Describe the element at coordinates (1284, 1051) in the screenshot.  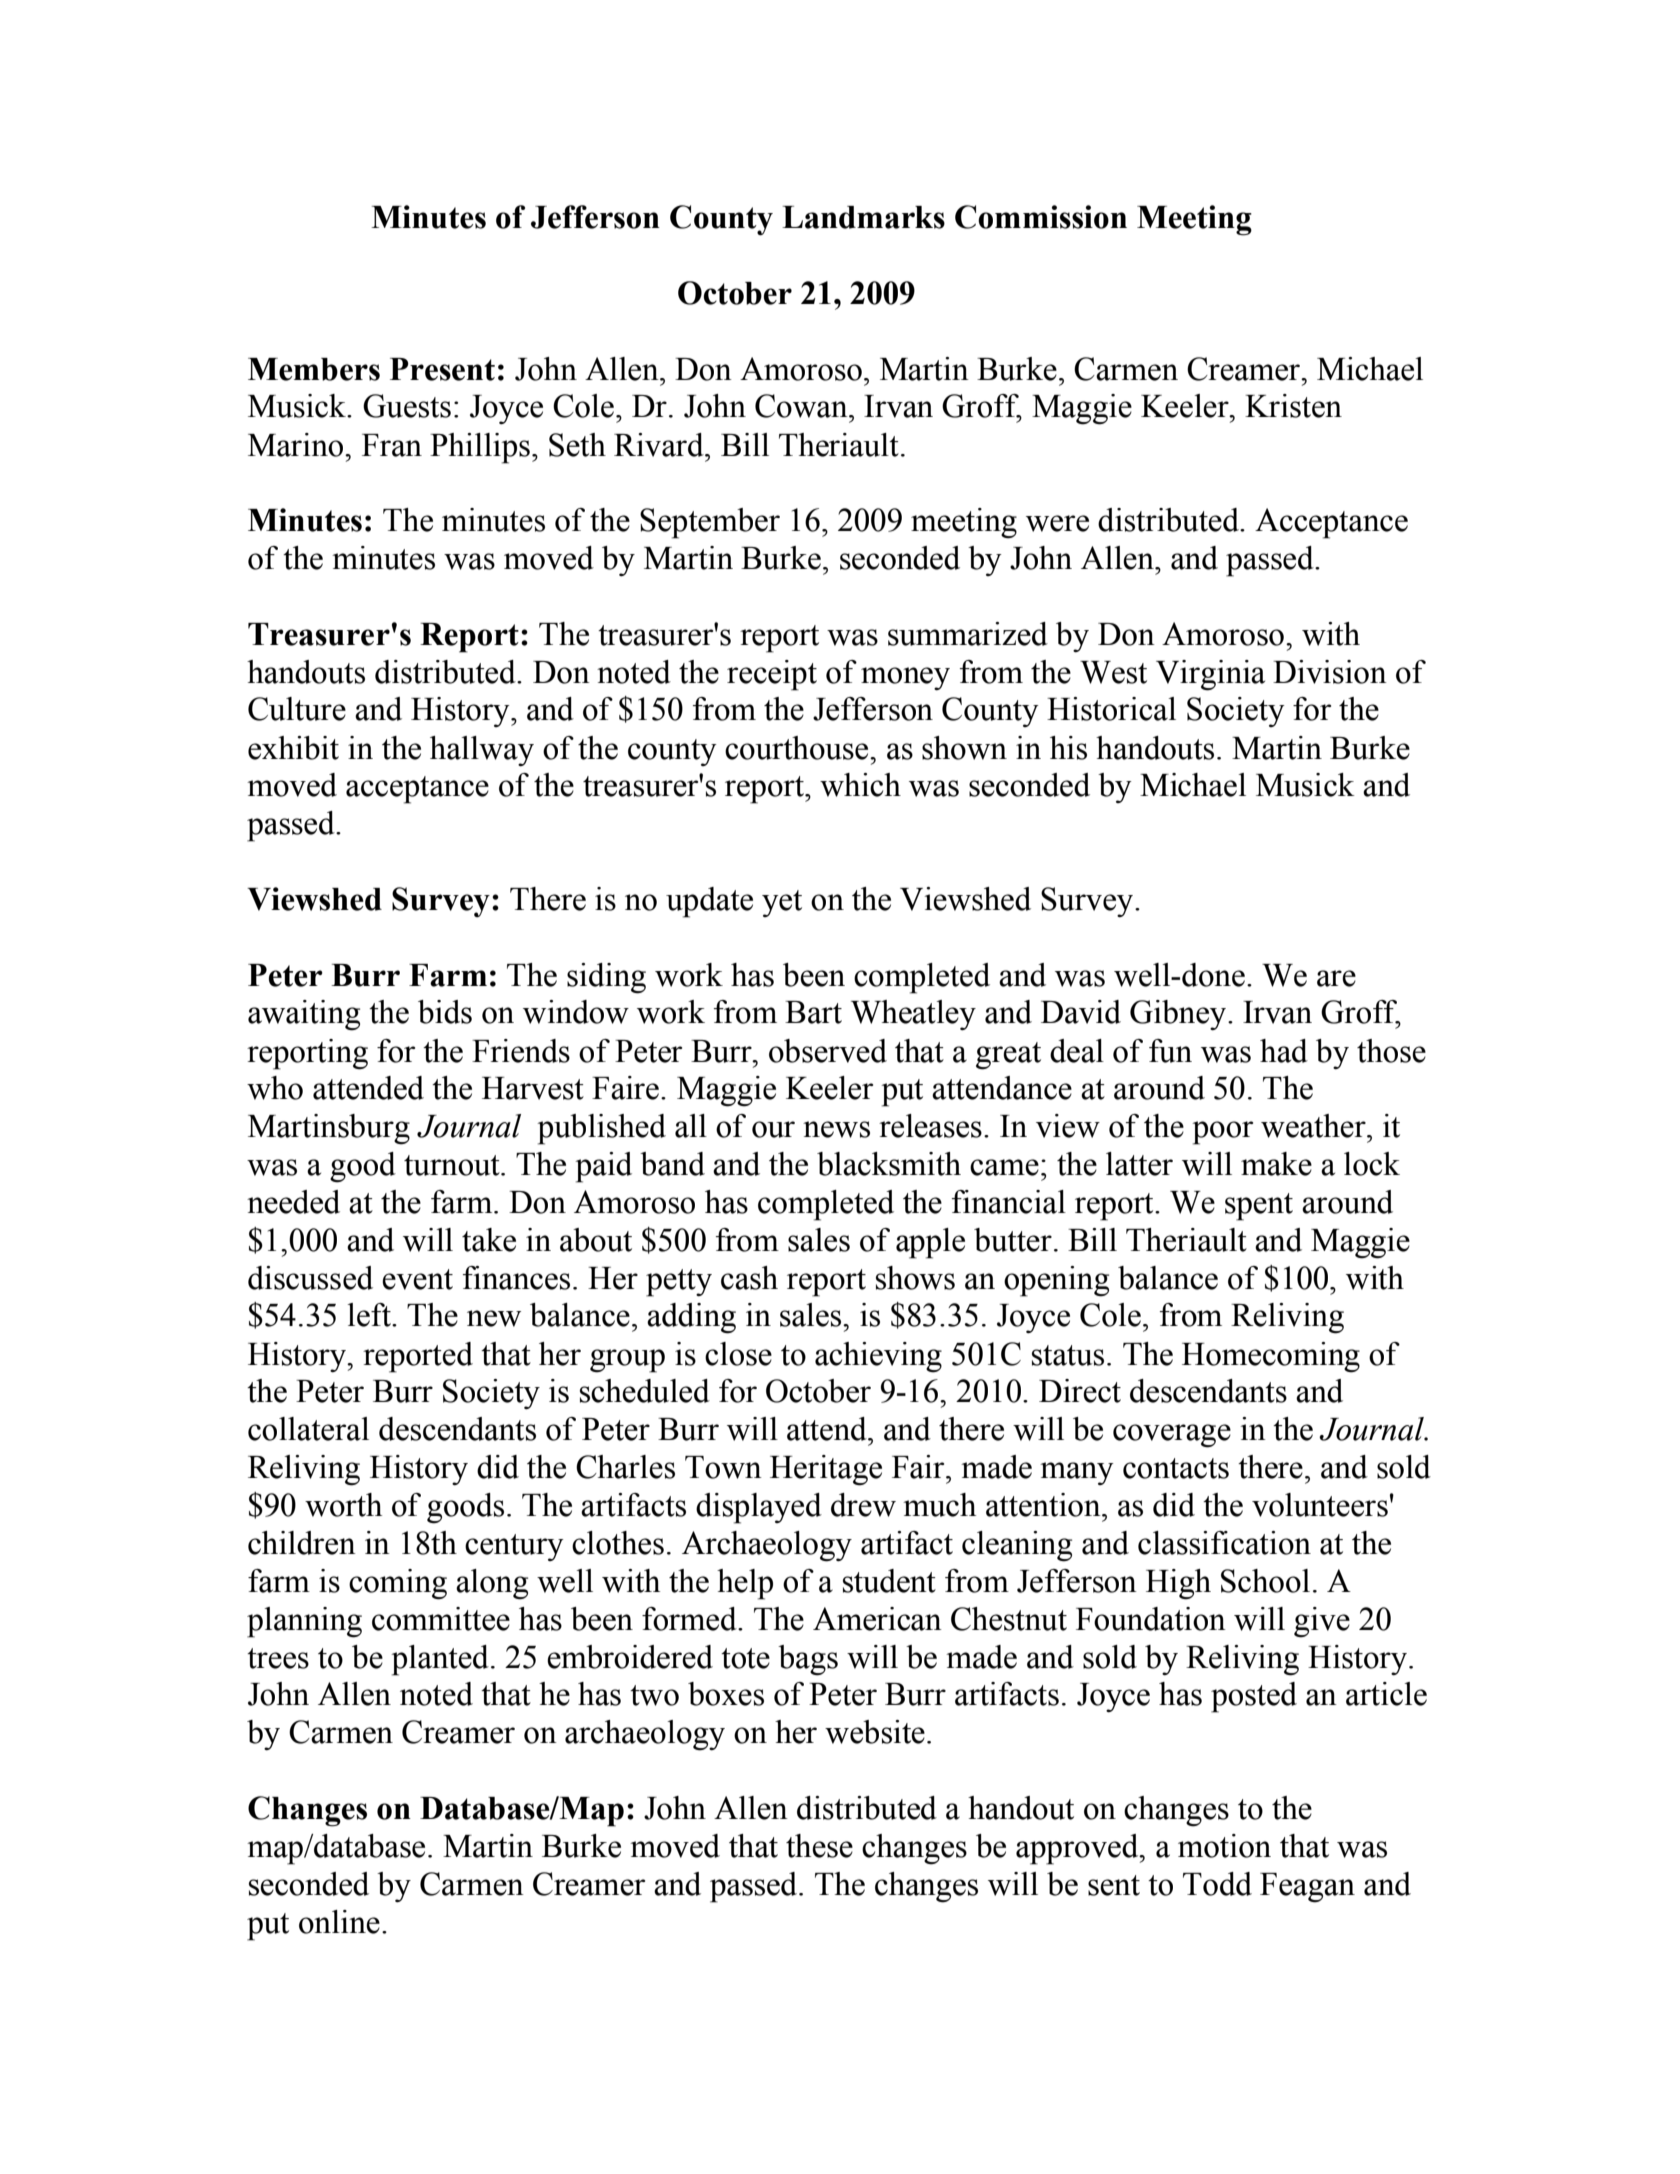
I see `had` at that location.
